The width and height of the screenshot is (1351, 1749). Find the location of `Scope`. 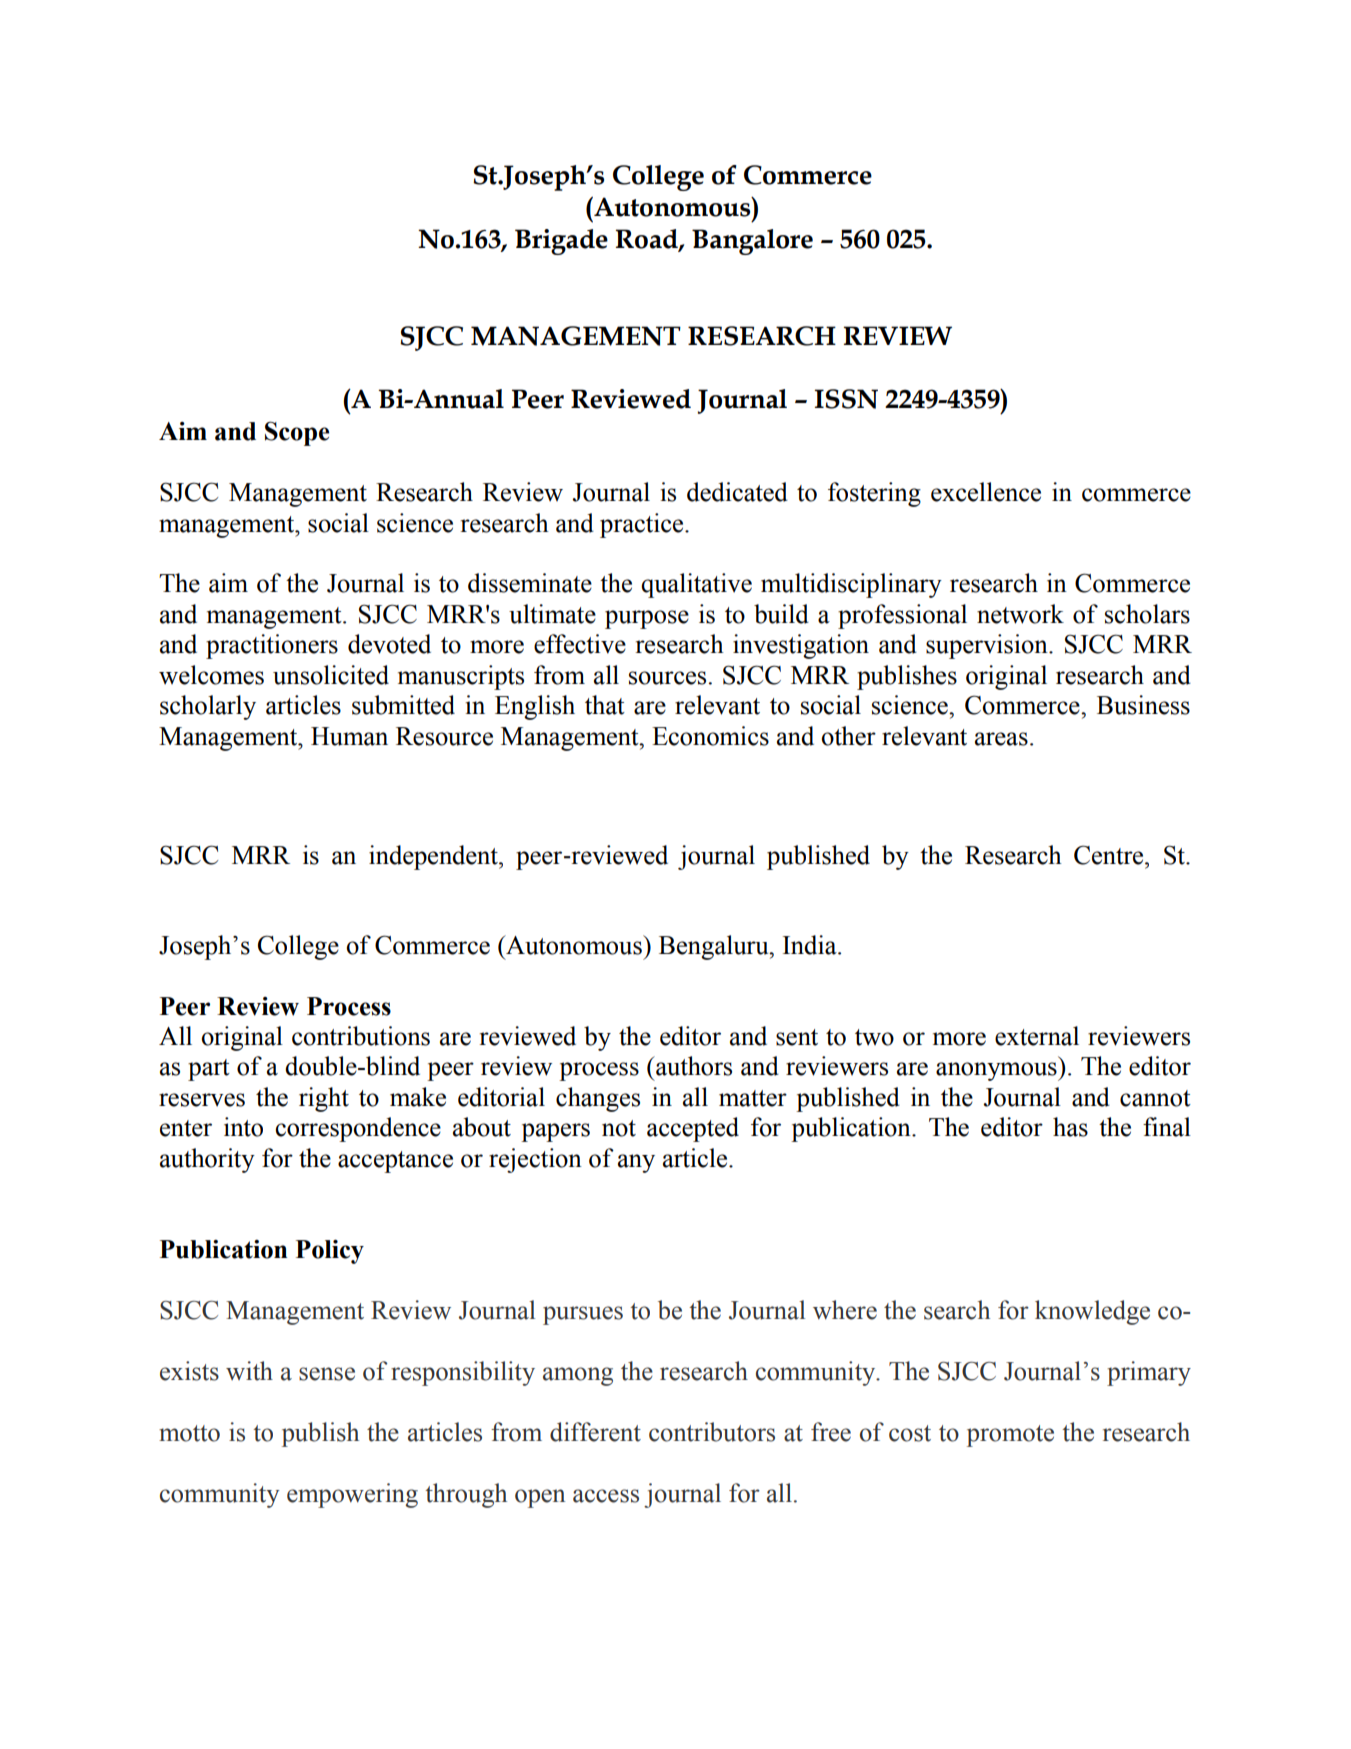

Scope is located at coordinates (297, 433).
